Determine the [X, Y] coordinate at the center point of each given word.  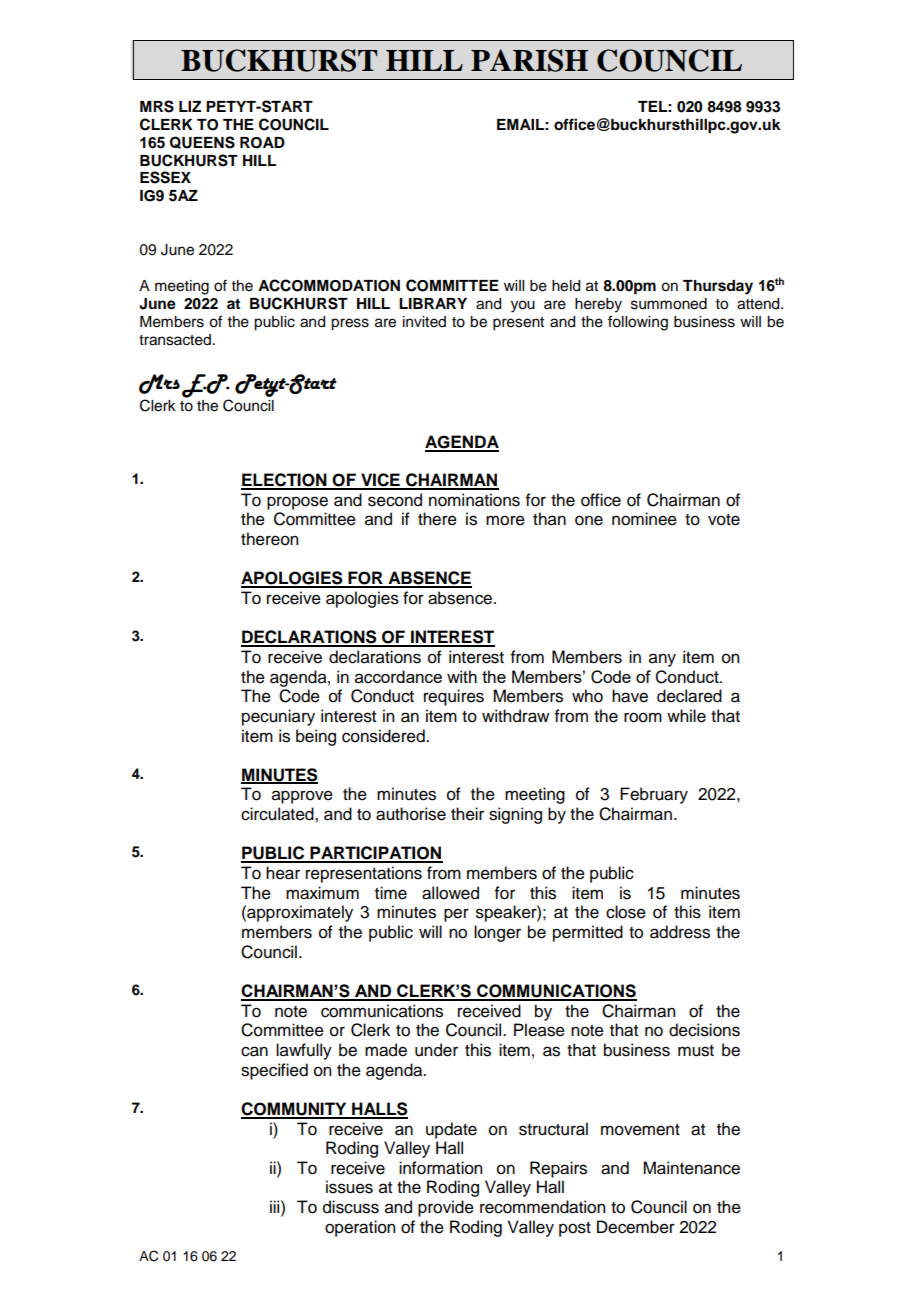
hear [283, 873]
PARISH [529, 60]
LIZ [190, 106]
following [638, 323]
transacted [175, 340]
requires [454, 697]
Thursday [718, 287]
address [680, 932]
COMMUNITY [295, 1110]
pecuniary [278, 717]
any [662, 660]
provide [446, 1208]
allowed [450, 893]
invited [424, 322]
